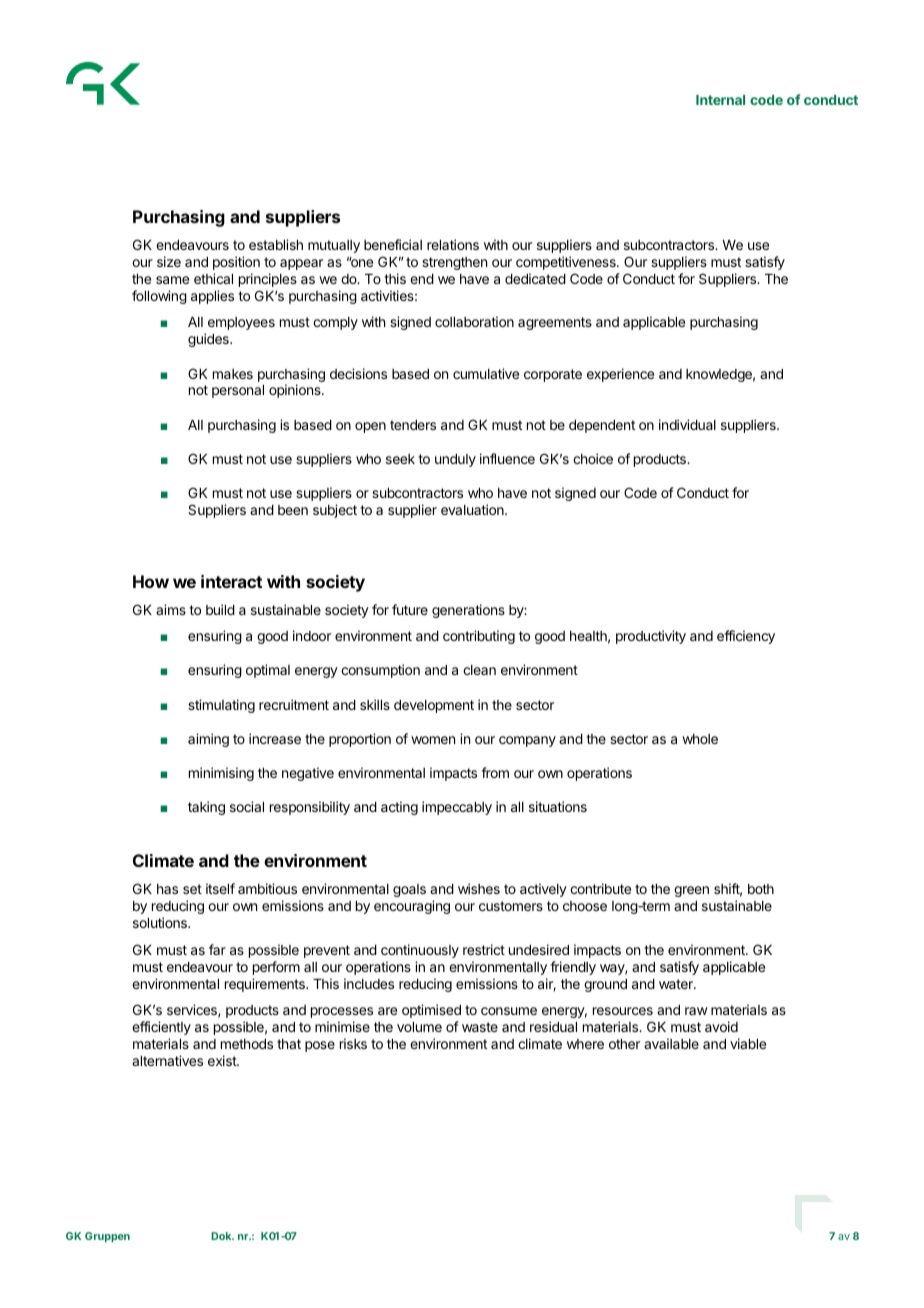  I want to click on whole, so click(700, 739).
